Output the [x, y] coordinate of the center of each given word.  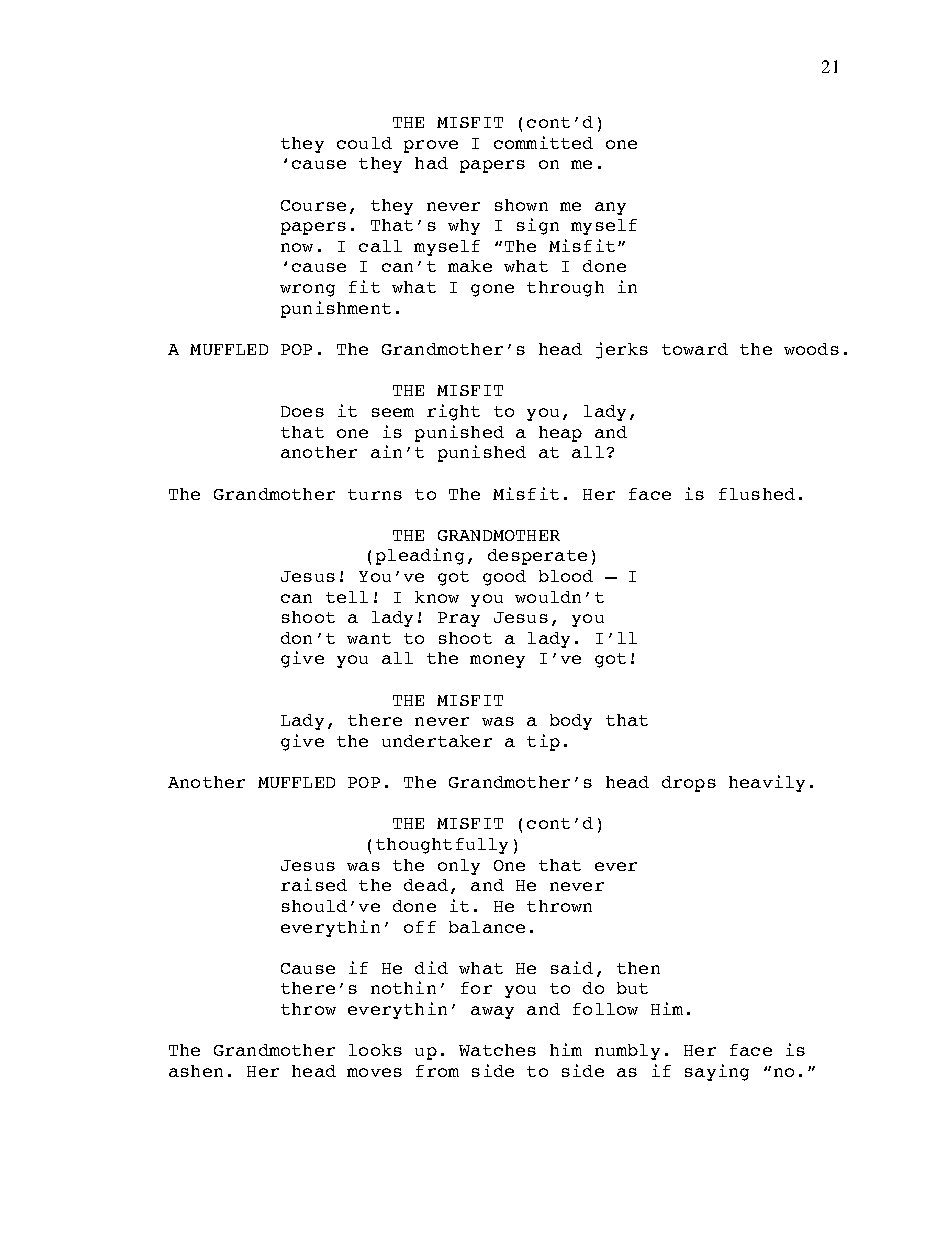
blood [566, 576]
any [610, 208]
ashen [196, 1071]
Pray [459, 619]
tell [347, 597]
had [431, 163]
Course [313, 205]
